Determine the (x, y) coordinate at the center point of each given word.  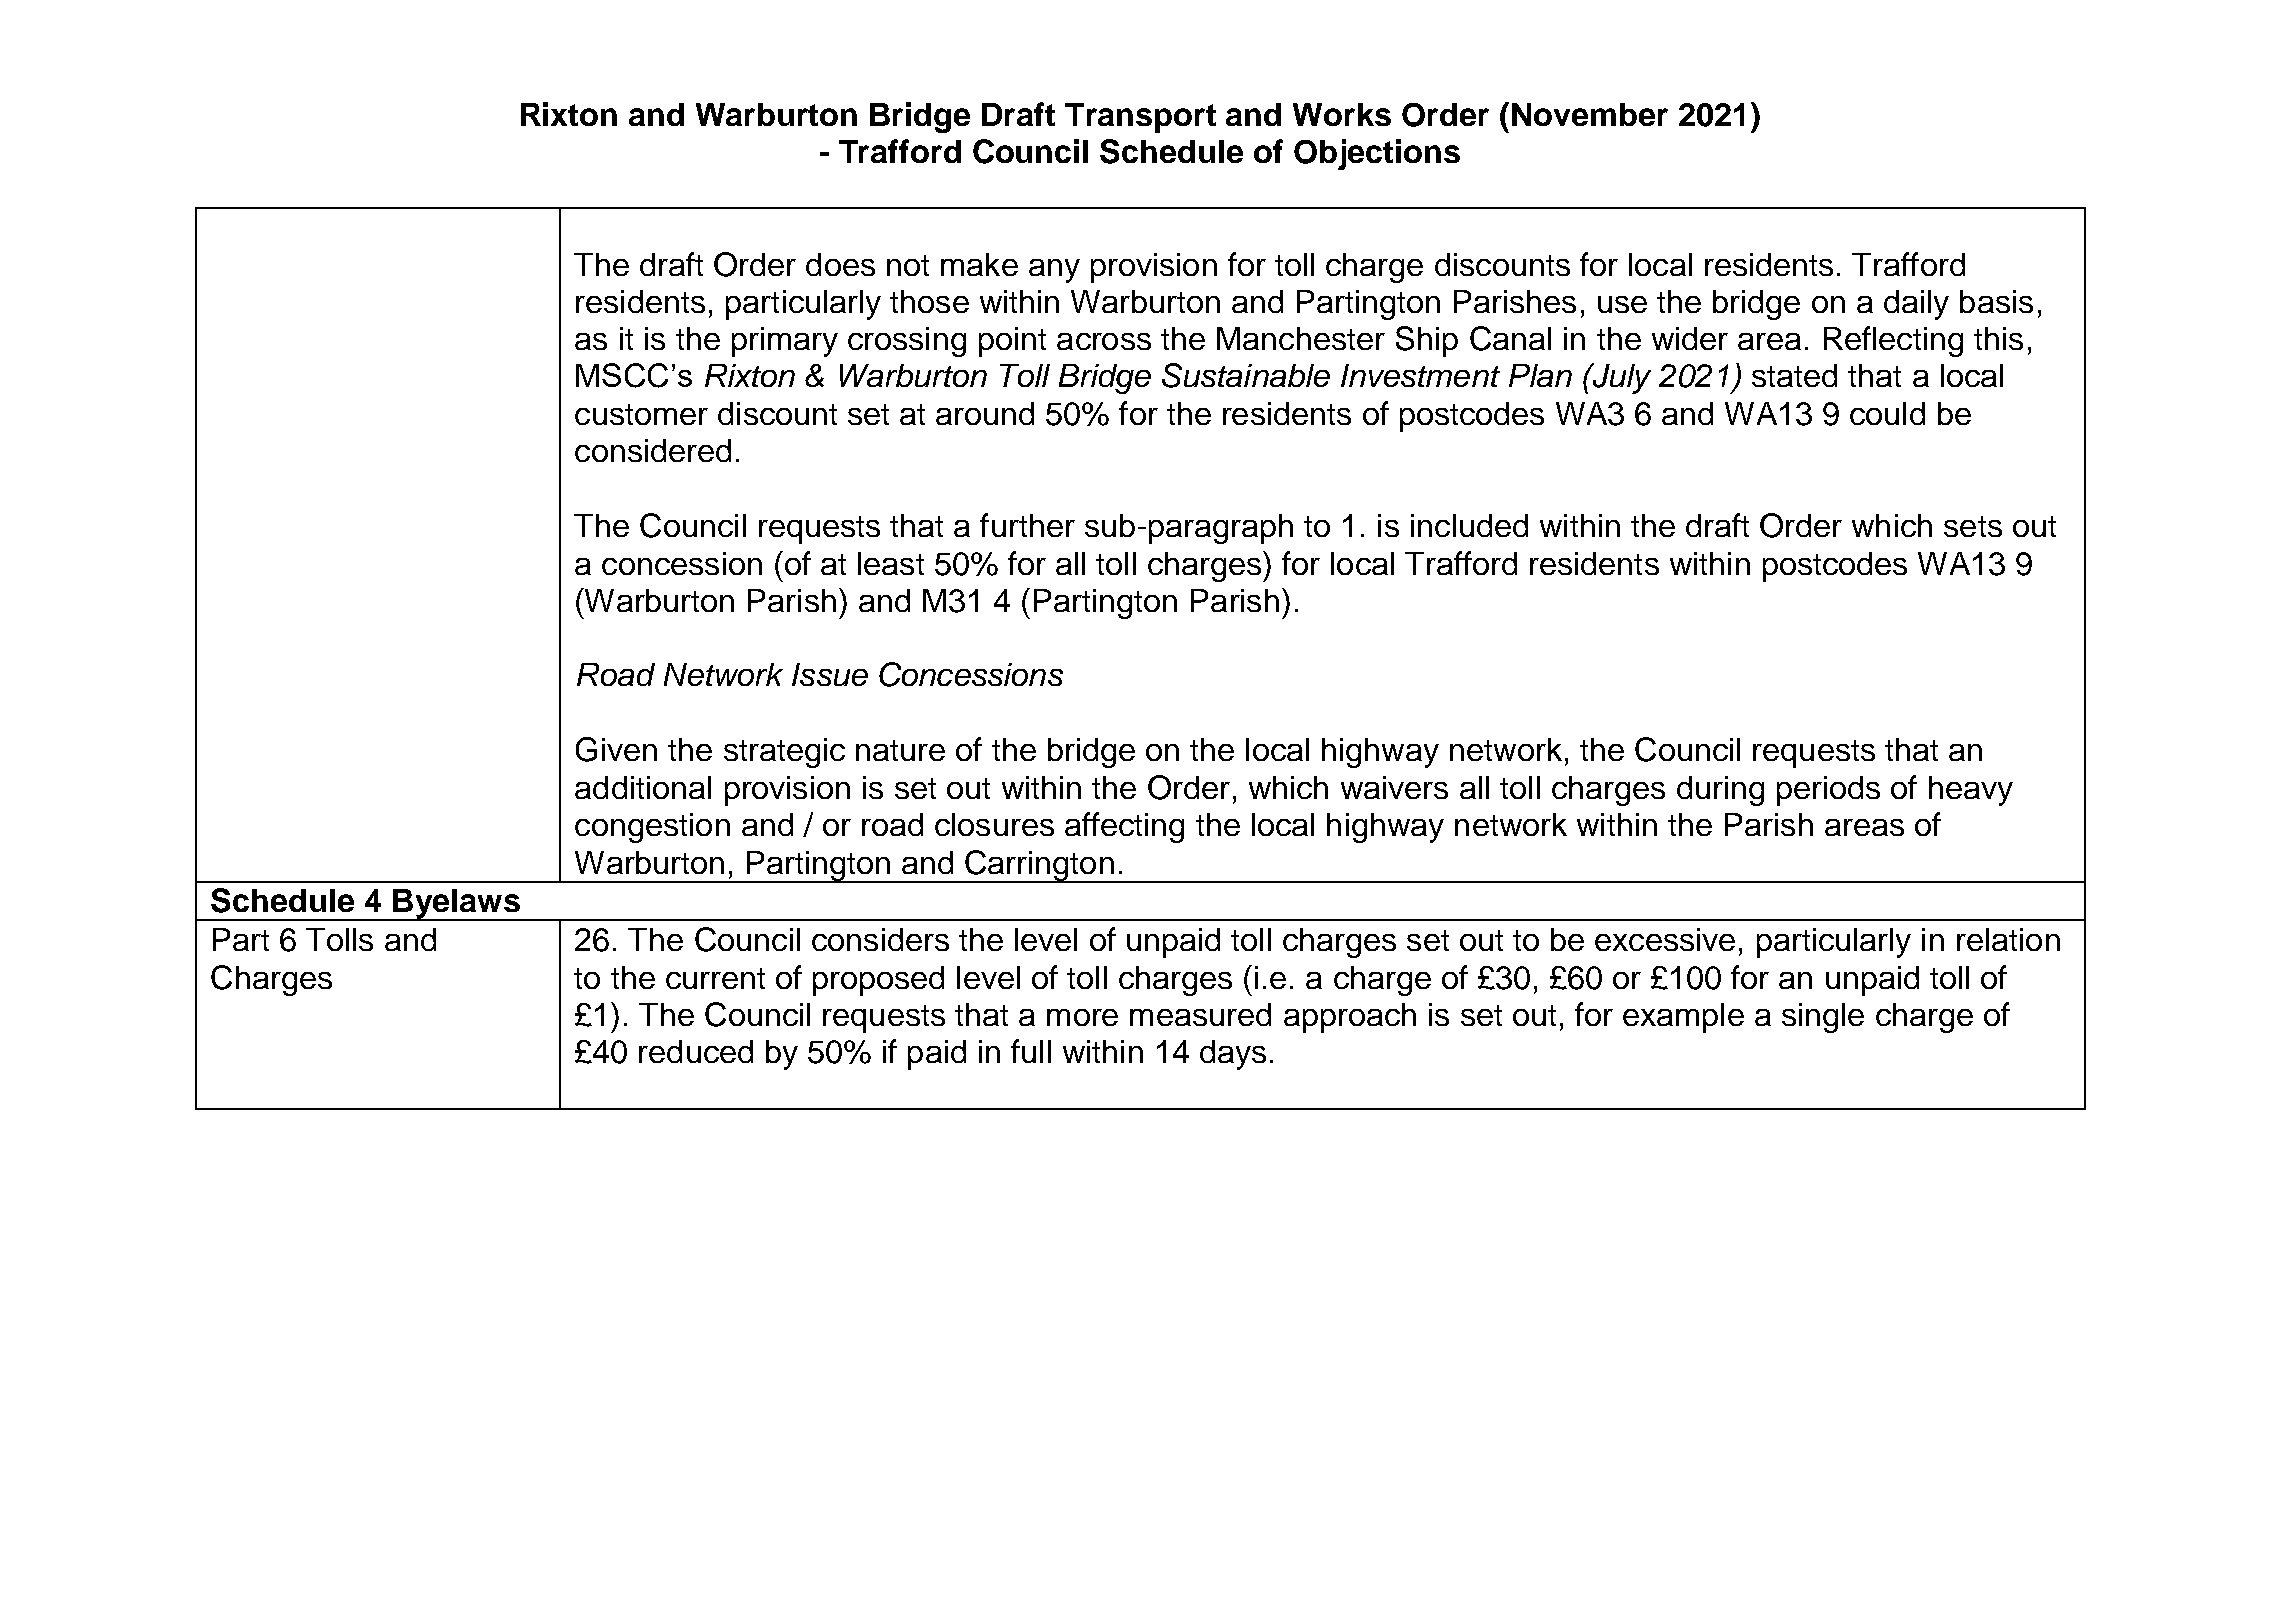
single (1823, 1018)
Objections (1377, 154)
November (1590, 114)
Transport (1140, 118)
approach (1350, 1018)
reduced (696, 1051)
